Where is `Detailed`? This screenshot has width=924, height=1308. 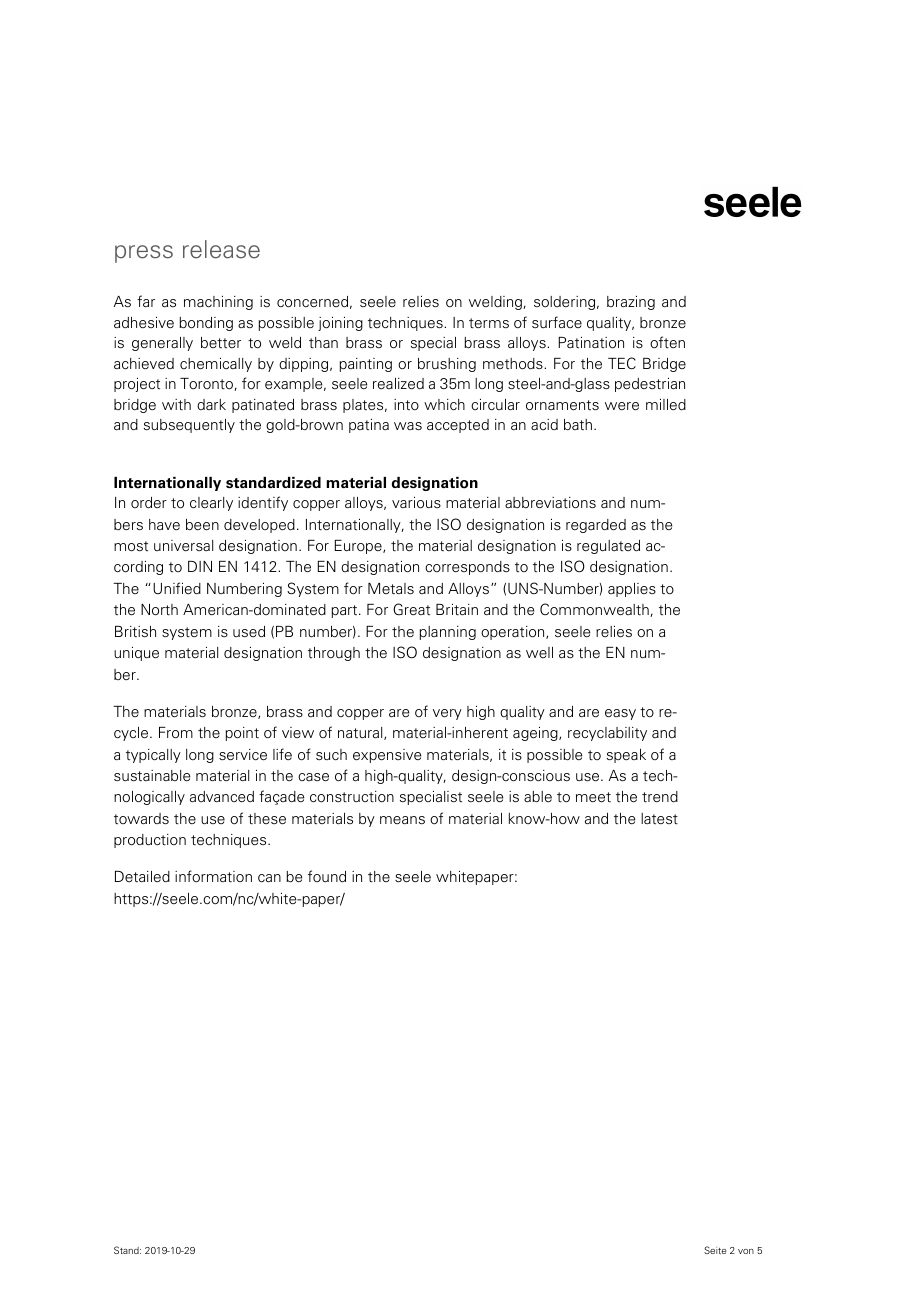 Detailed is located at coordinates (142, 876).
